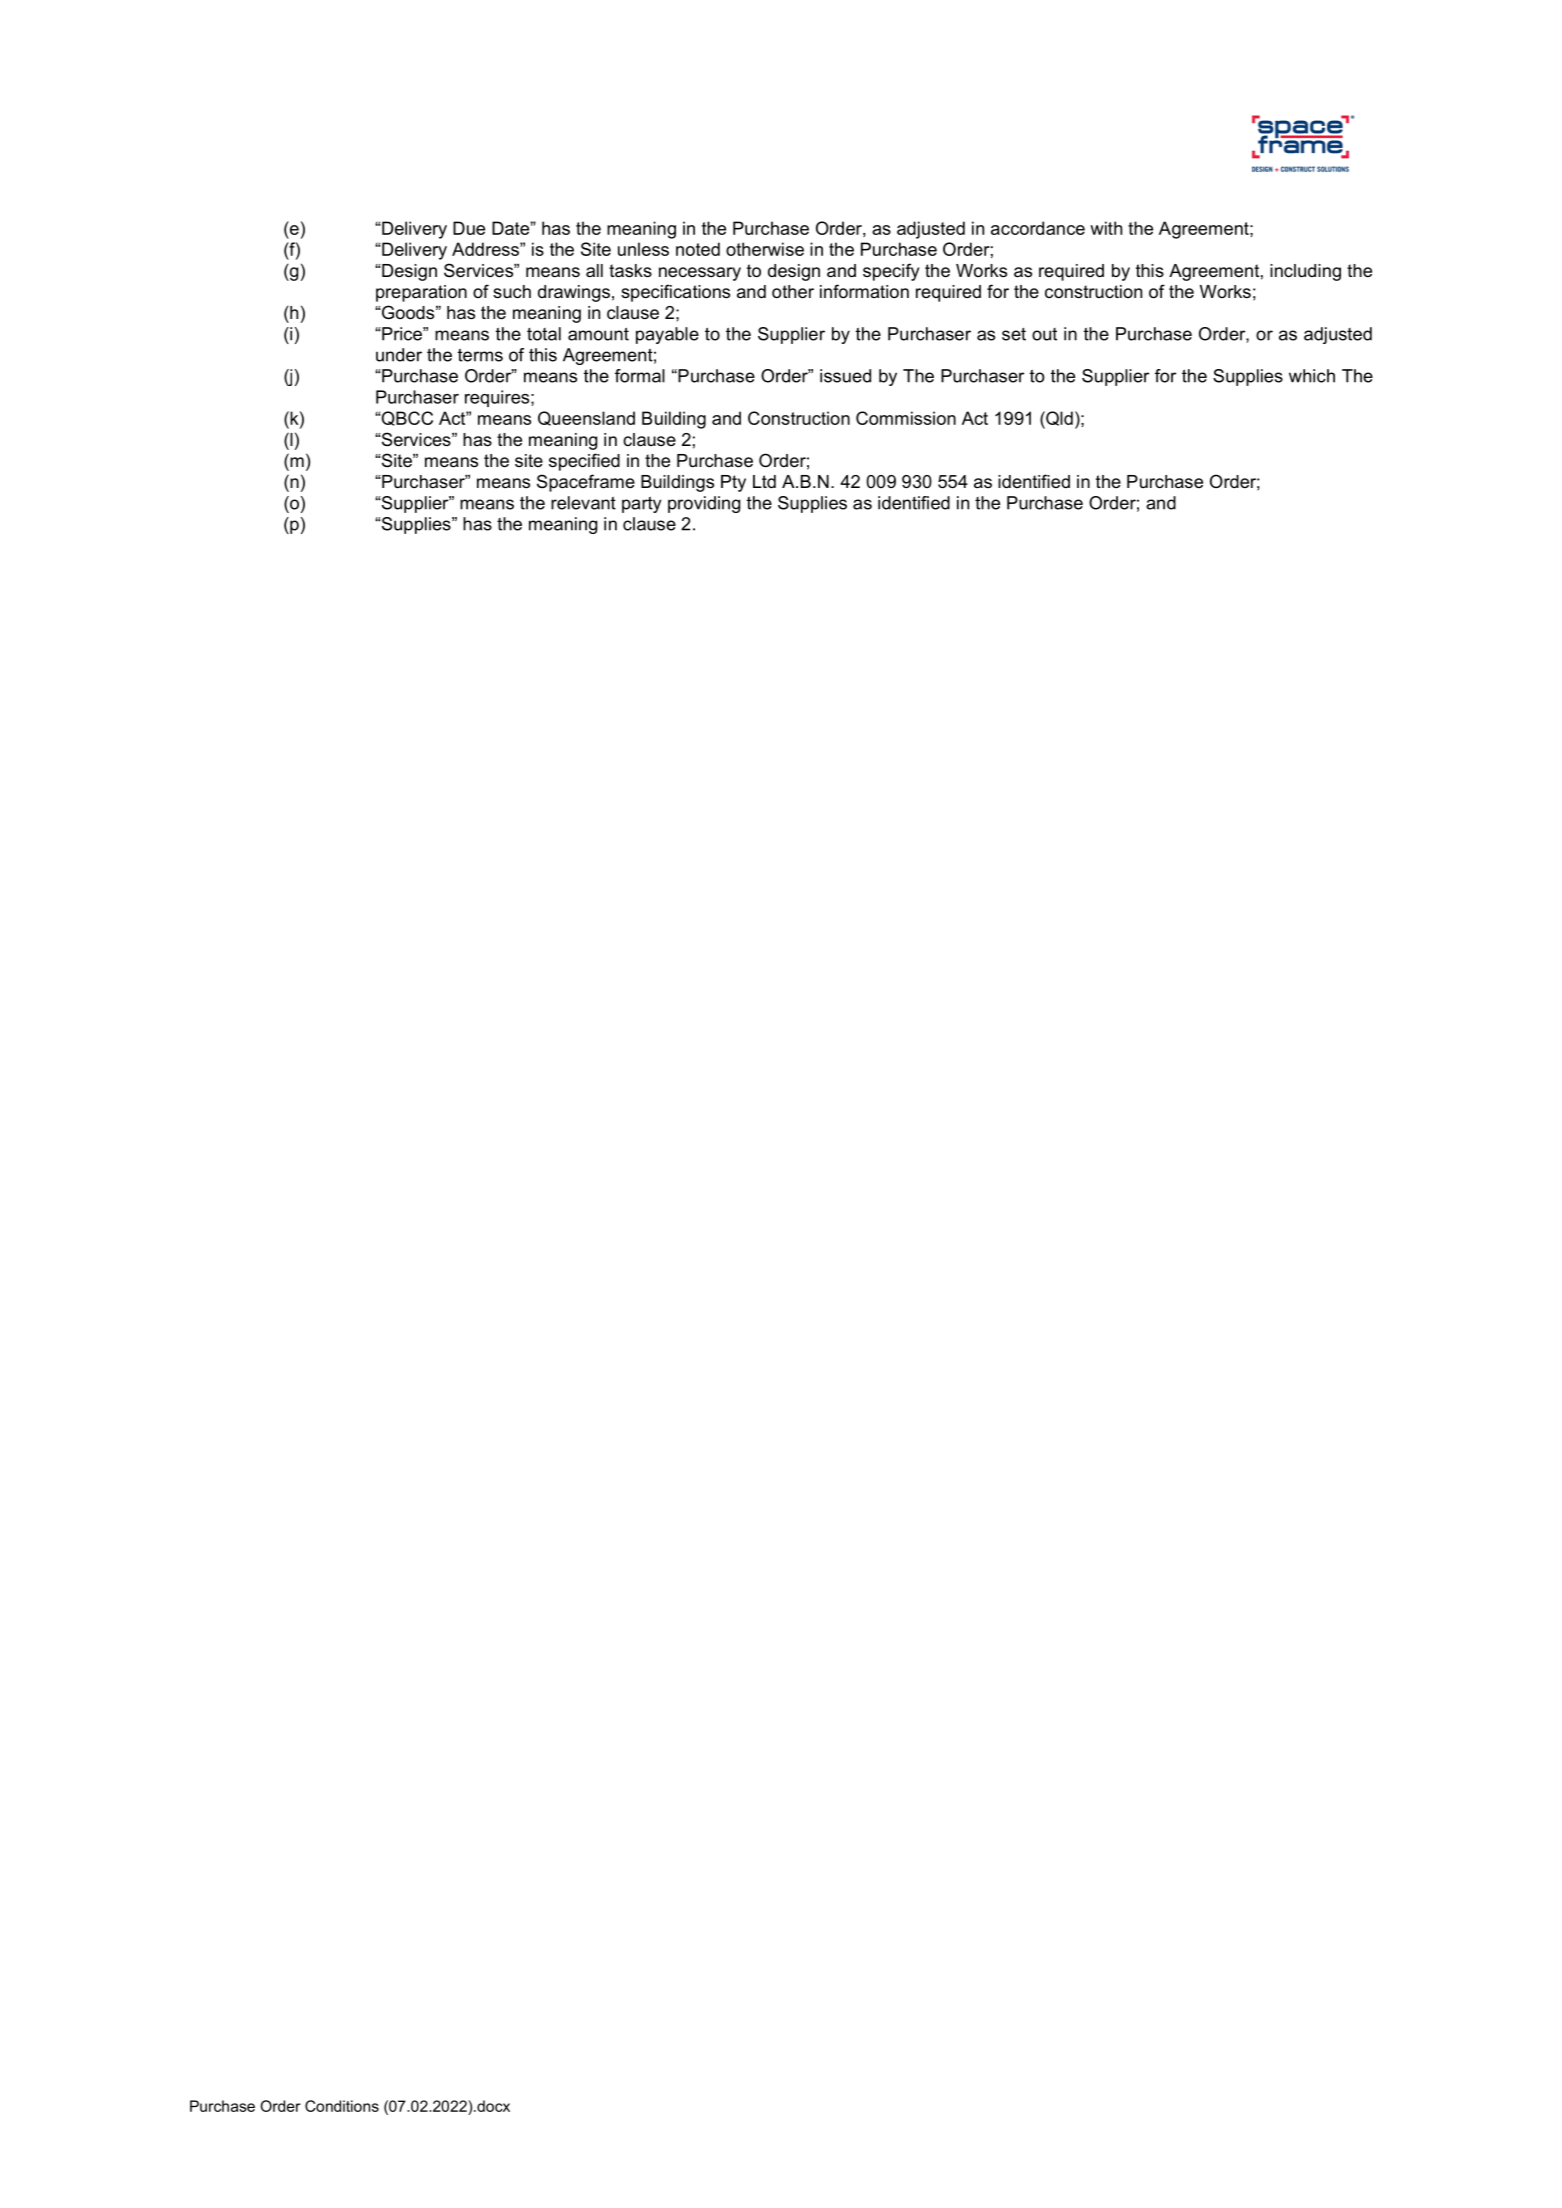 Image resolution: width=1562 pixels, height=2208 pixels. I want to click on out, so click(1044, 334).
